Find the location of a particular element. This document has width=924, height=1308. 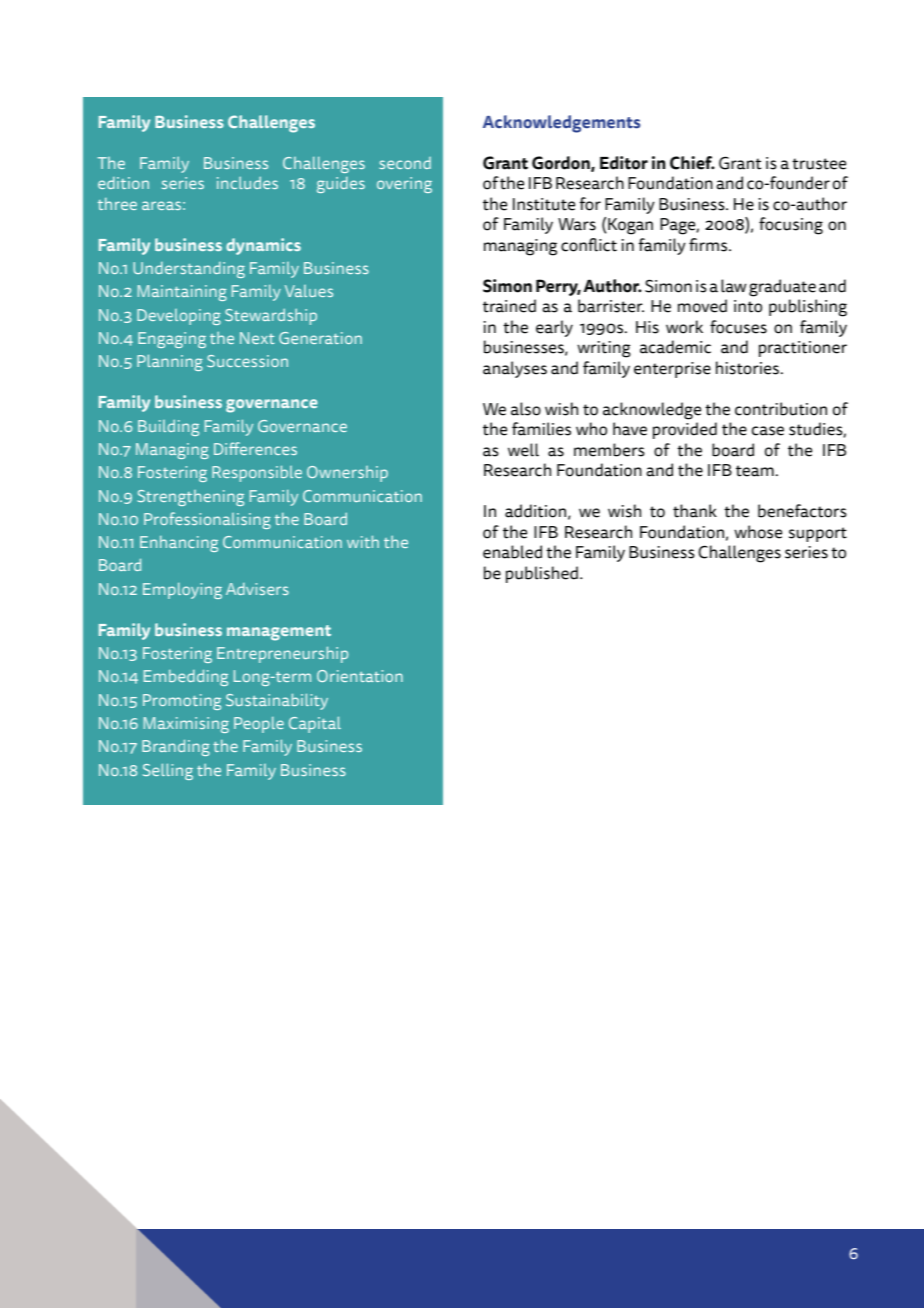

Enhancing is located at coordinates (179, 544).
